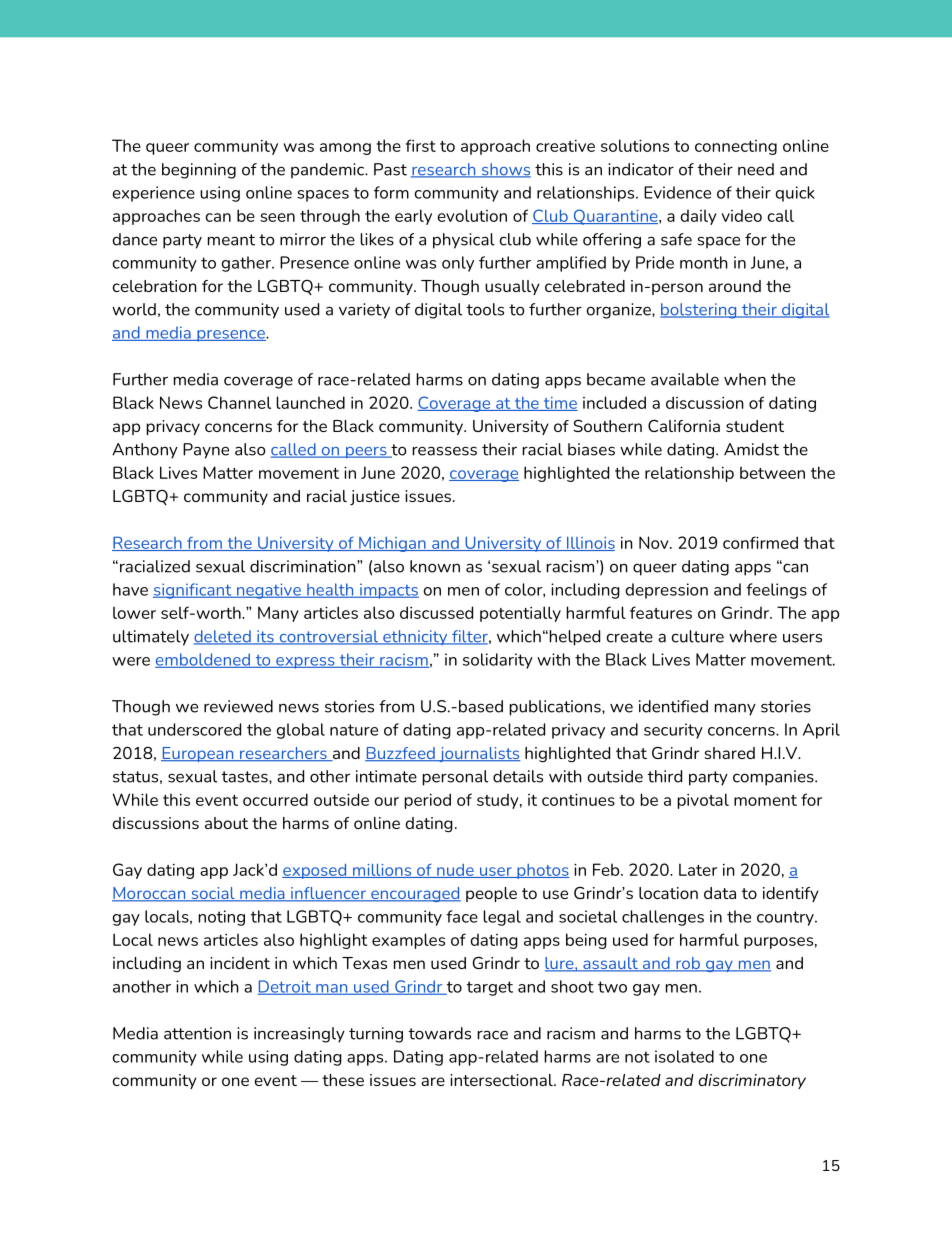 Image resolution: width=952 pixels, height=1233 pixels. I want to click on discussed, so click(436, 612).
